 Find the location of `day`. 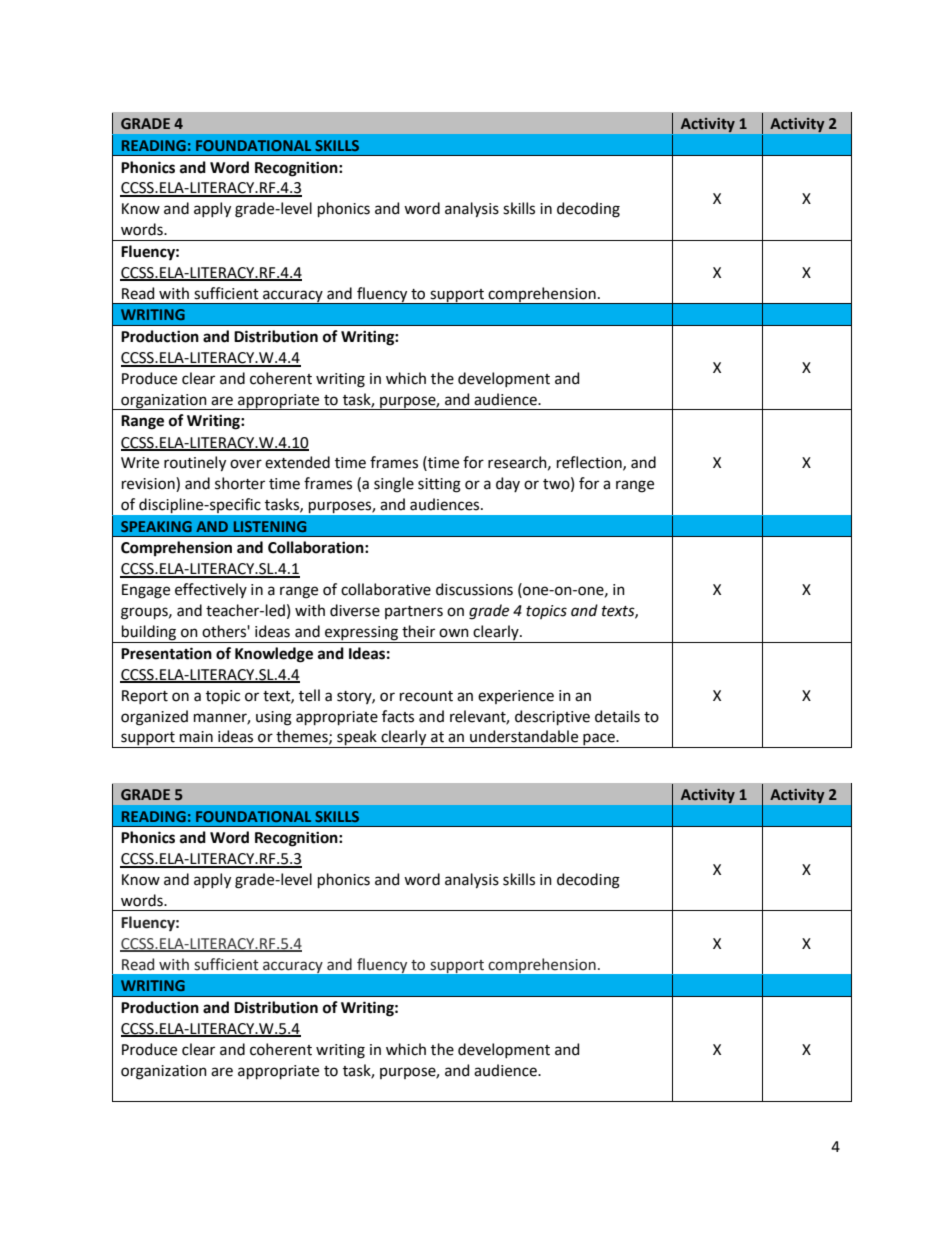

day is located at coordinates (508, 484).
